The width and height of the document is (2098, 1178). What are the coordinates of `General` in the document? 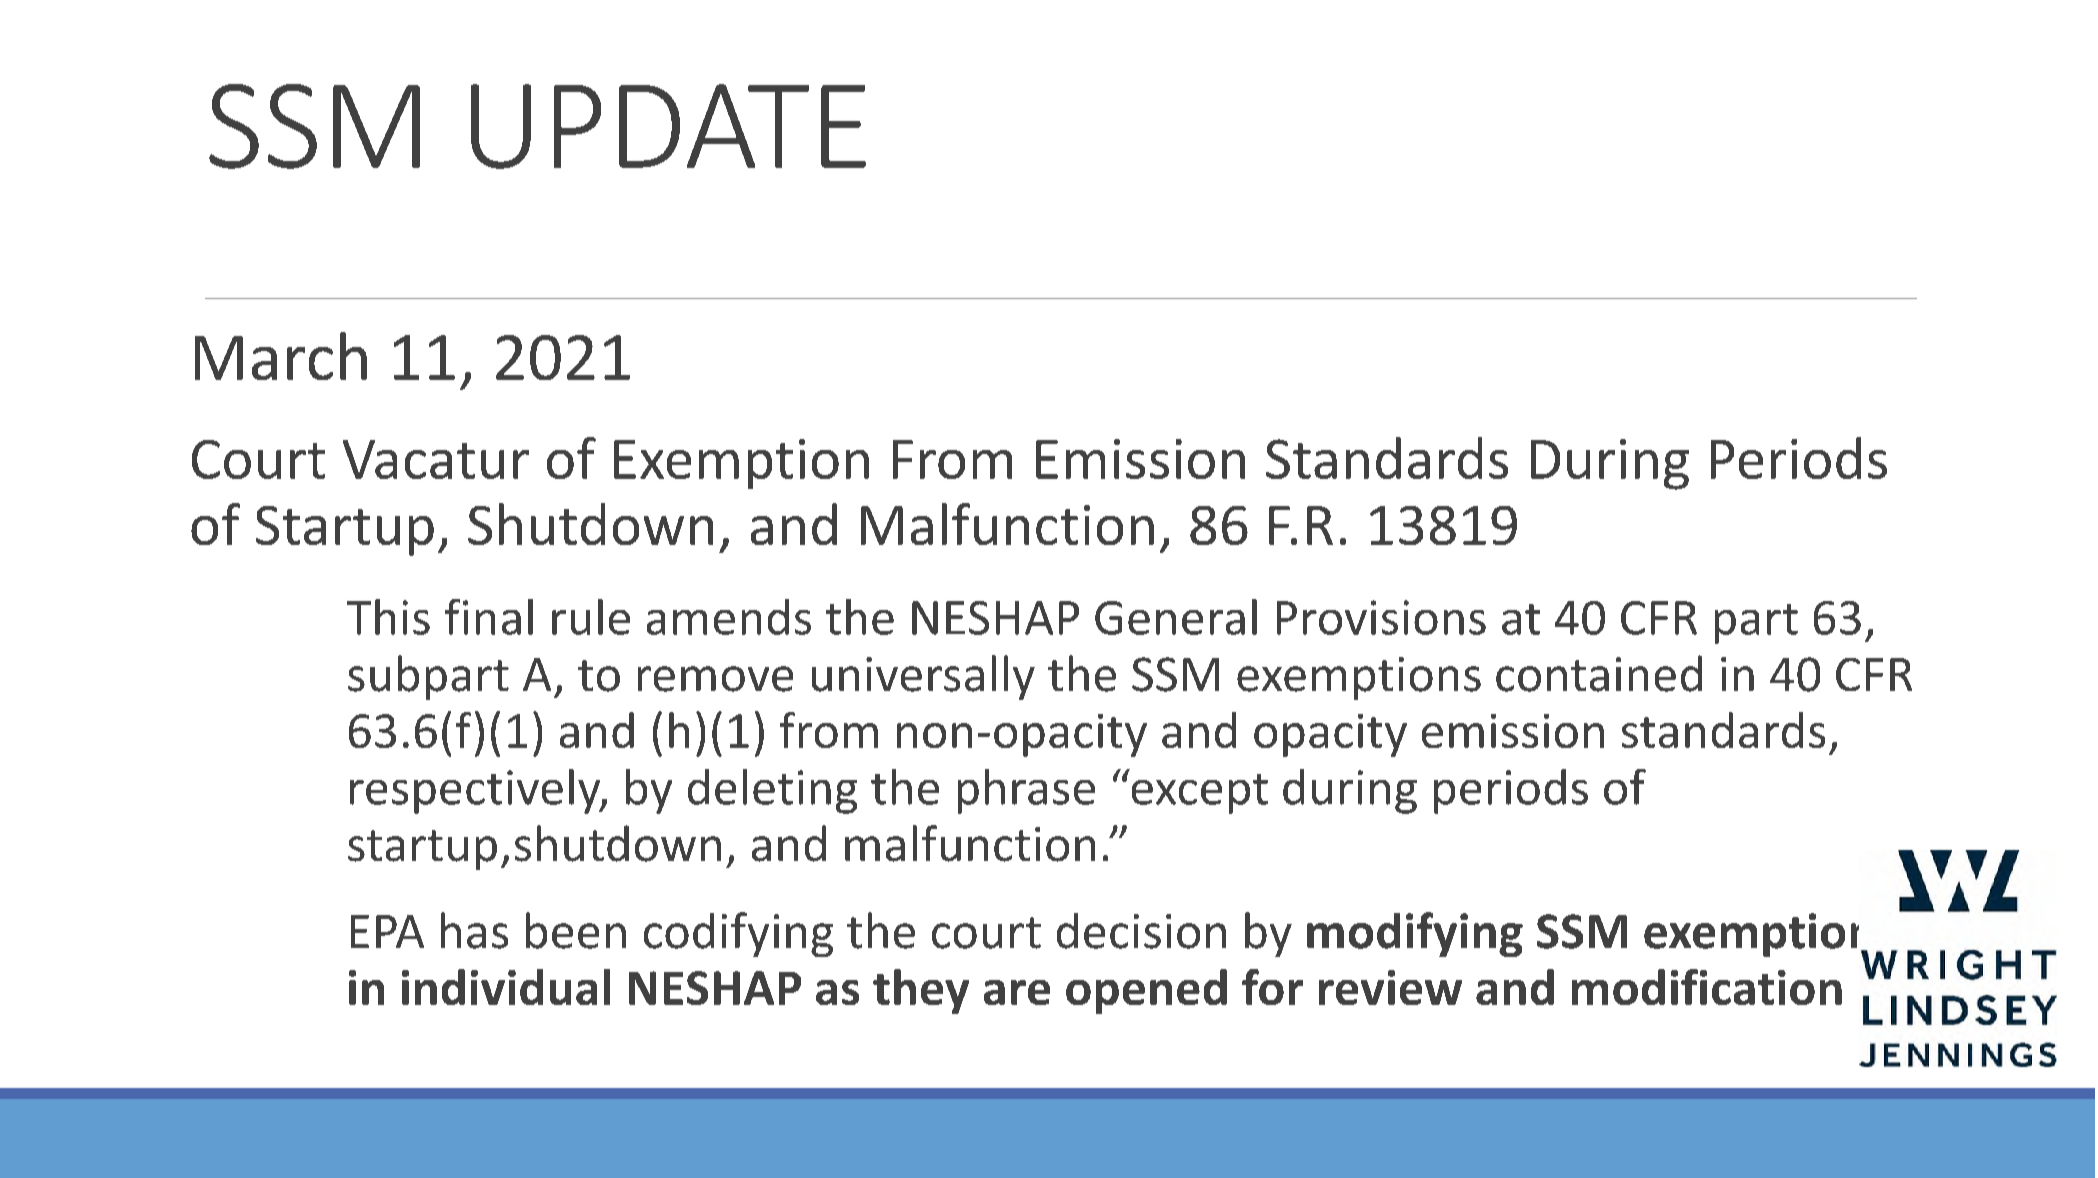 It's located at (1176, 617).
